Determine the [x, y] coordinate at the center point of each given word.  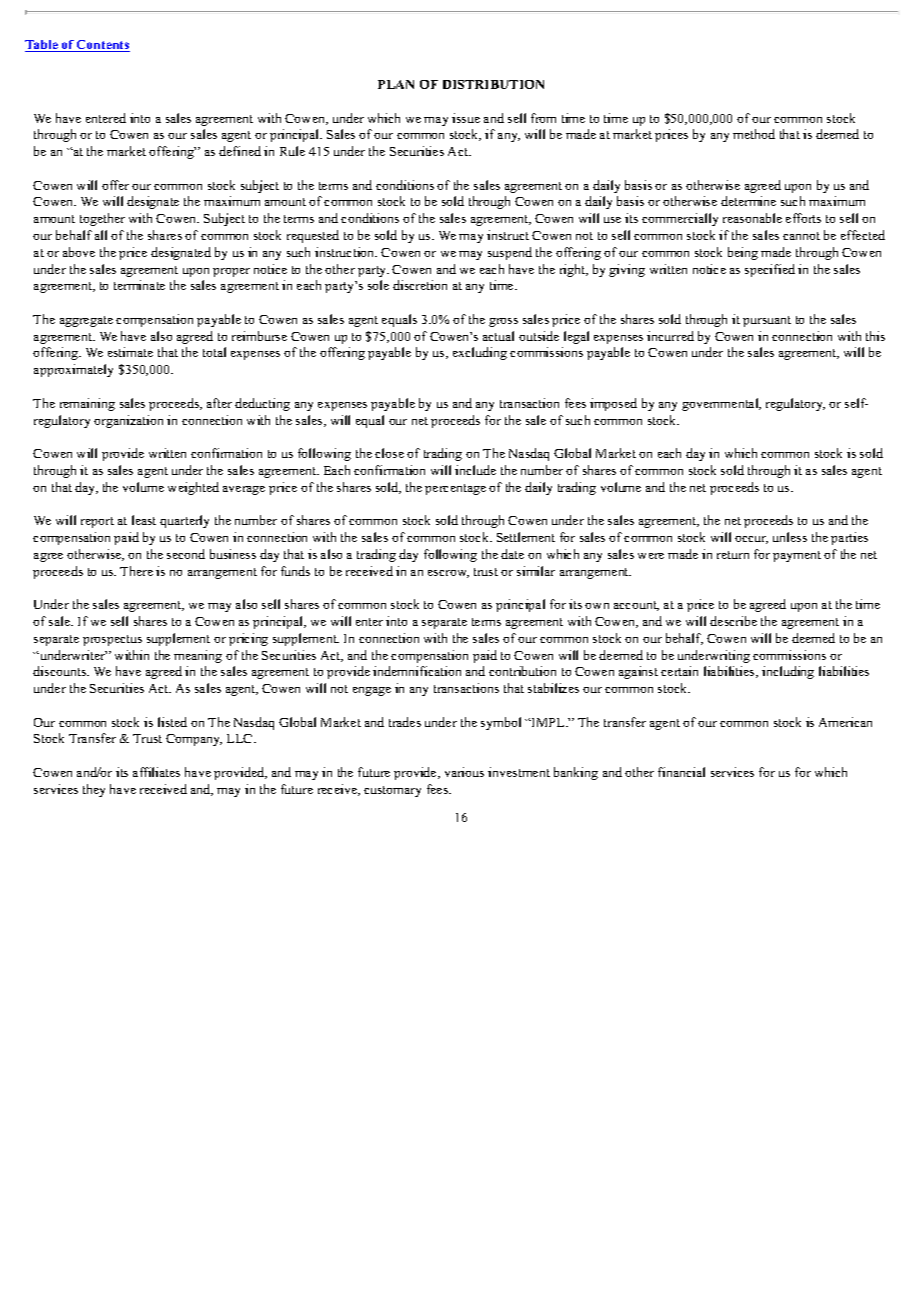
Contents [102, 46]
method [754, 134]
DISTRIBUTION [493, 84]
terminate [139, 285]
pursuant [767, 321]
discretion [420, 285]
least [144, 520]
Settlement [526, 537]
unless [790, 537]
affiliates [156, 772]
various [464, 772]
